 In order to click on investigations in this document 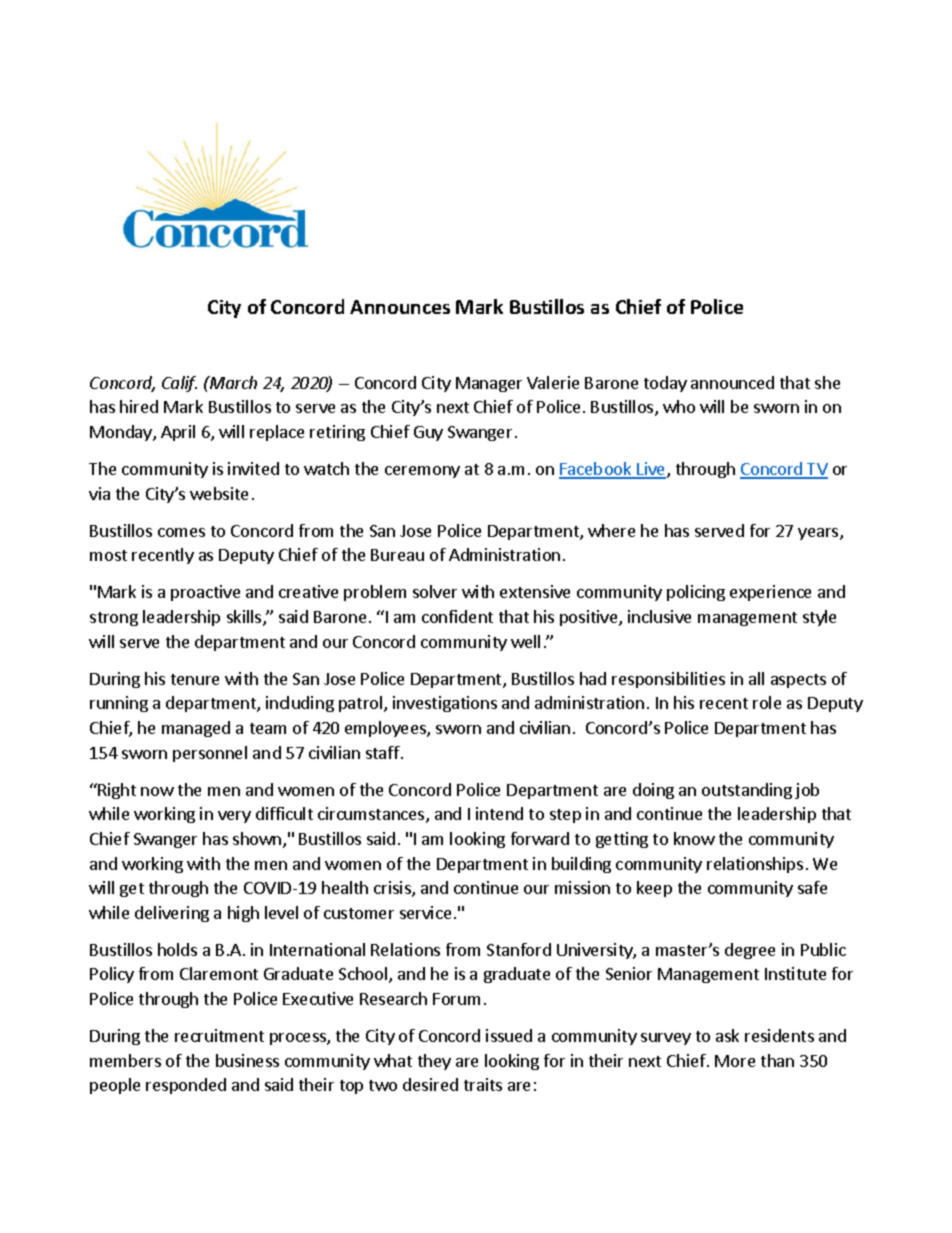, I will do `click(445, 704)`.
